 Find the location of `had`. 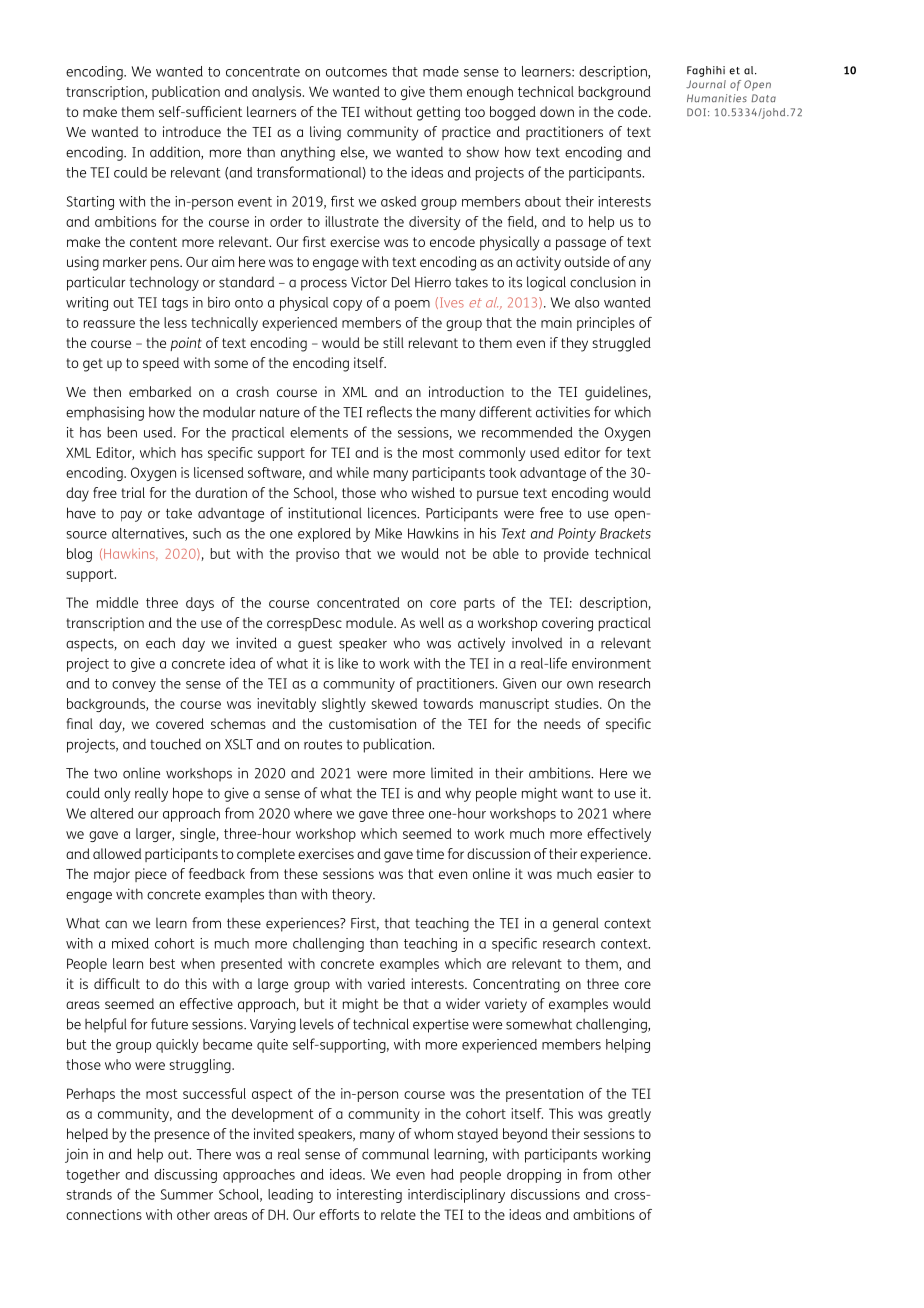

had is located at coordinates (442, 1174).
